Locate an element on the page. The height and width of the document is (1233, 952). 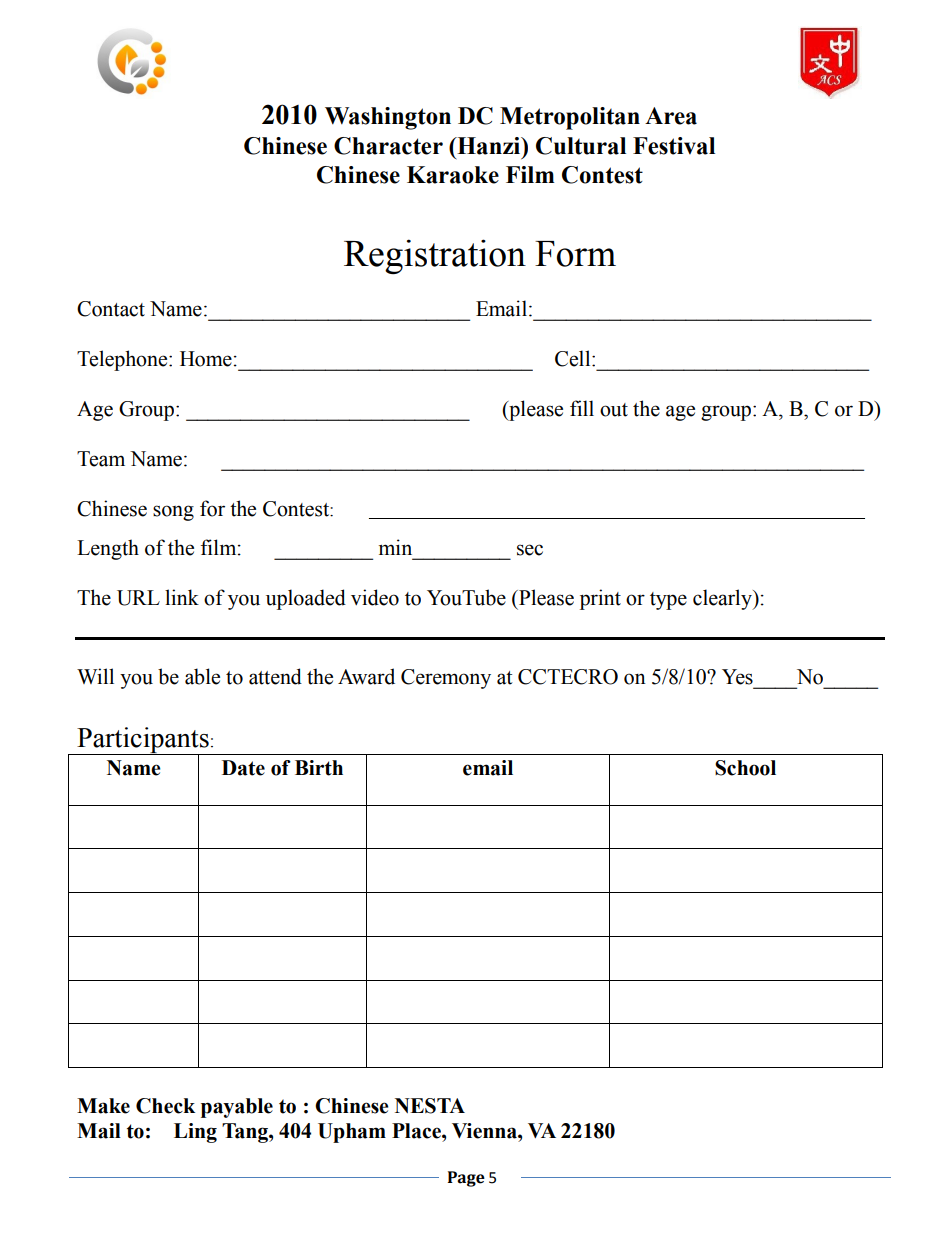
Birth is located at coordinates (319, 768).
